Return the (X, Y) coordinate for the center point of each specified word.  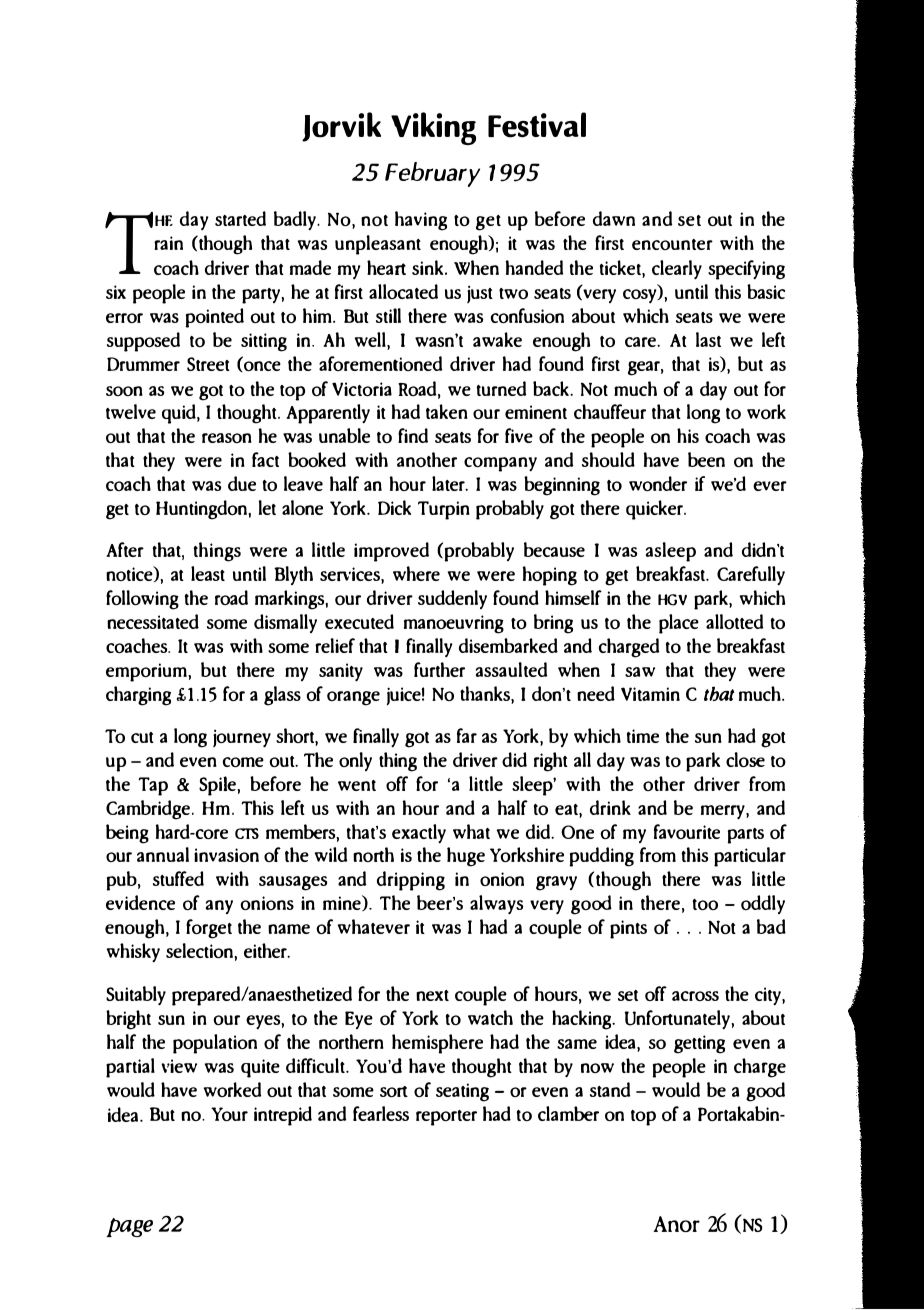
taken (447, 411)
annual (163, 854)
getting (699, 1044)
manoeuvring (454, 624)
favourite (687, 831)
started (240, 218)
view (179, 1066)
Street (208, 364)
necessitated (153, 621)
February (432, 174)
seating (462, 1092)
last (708, 339)
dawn (614, 218)
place (679, 624)
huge (466, 857)
